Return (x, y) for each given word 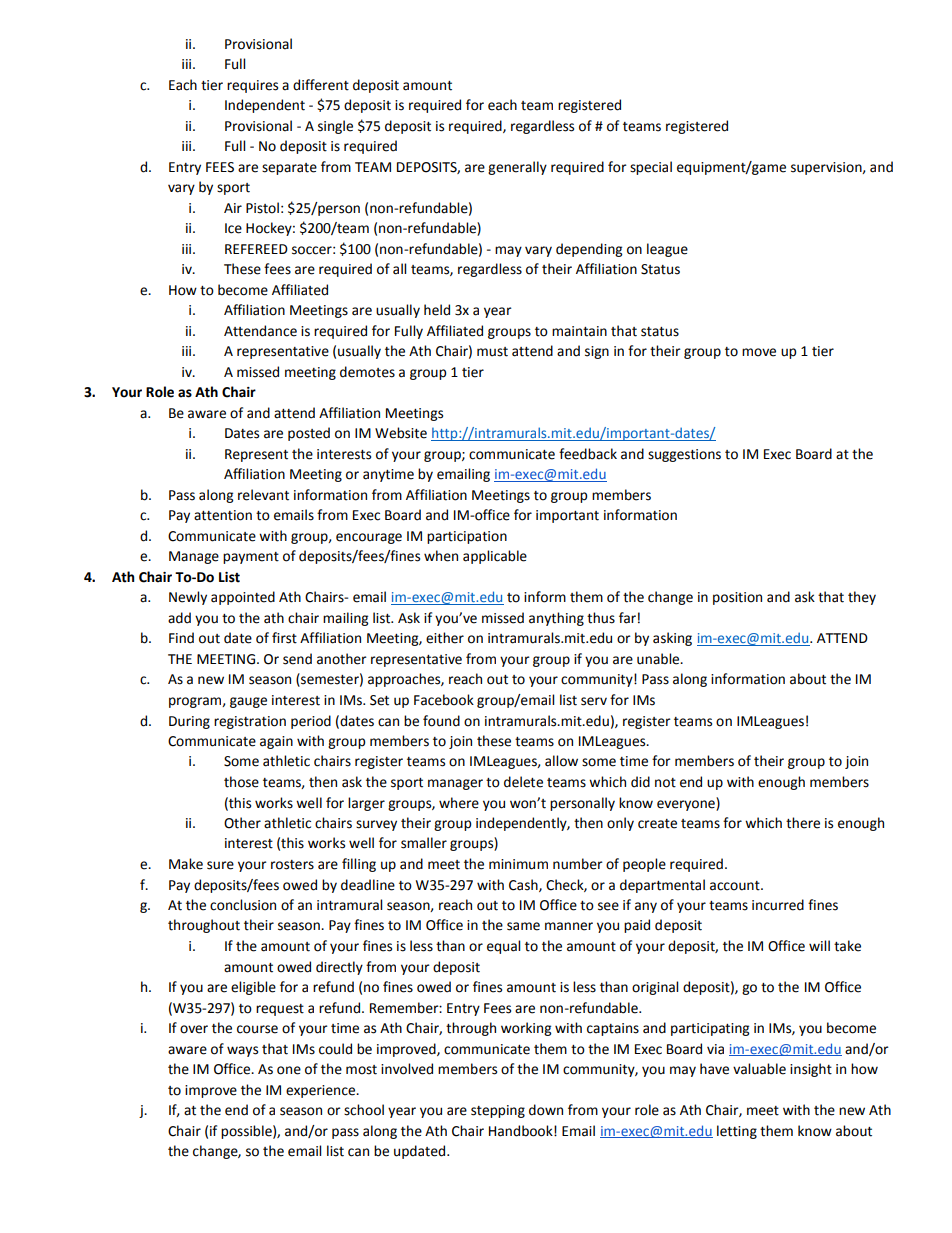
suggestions (684, 455)
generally (517, 168)
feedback (588, 454)
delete (523, 782)
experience (321, 1091)
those (241, 782)
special (651, 168)
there (803, 823)
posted (309, 434)
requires (252, 86)
